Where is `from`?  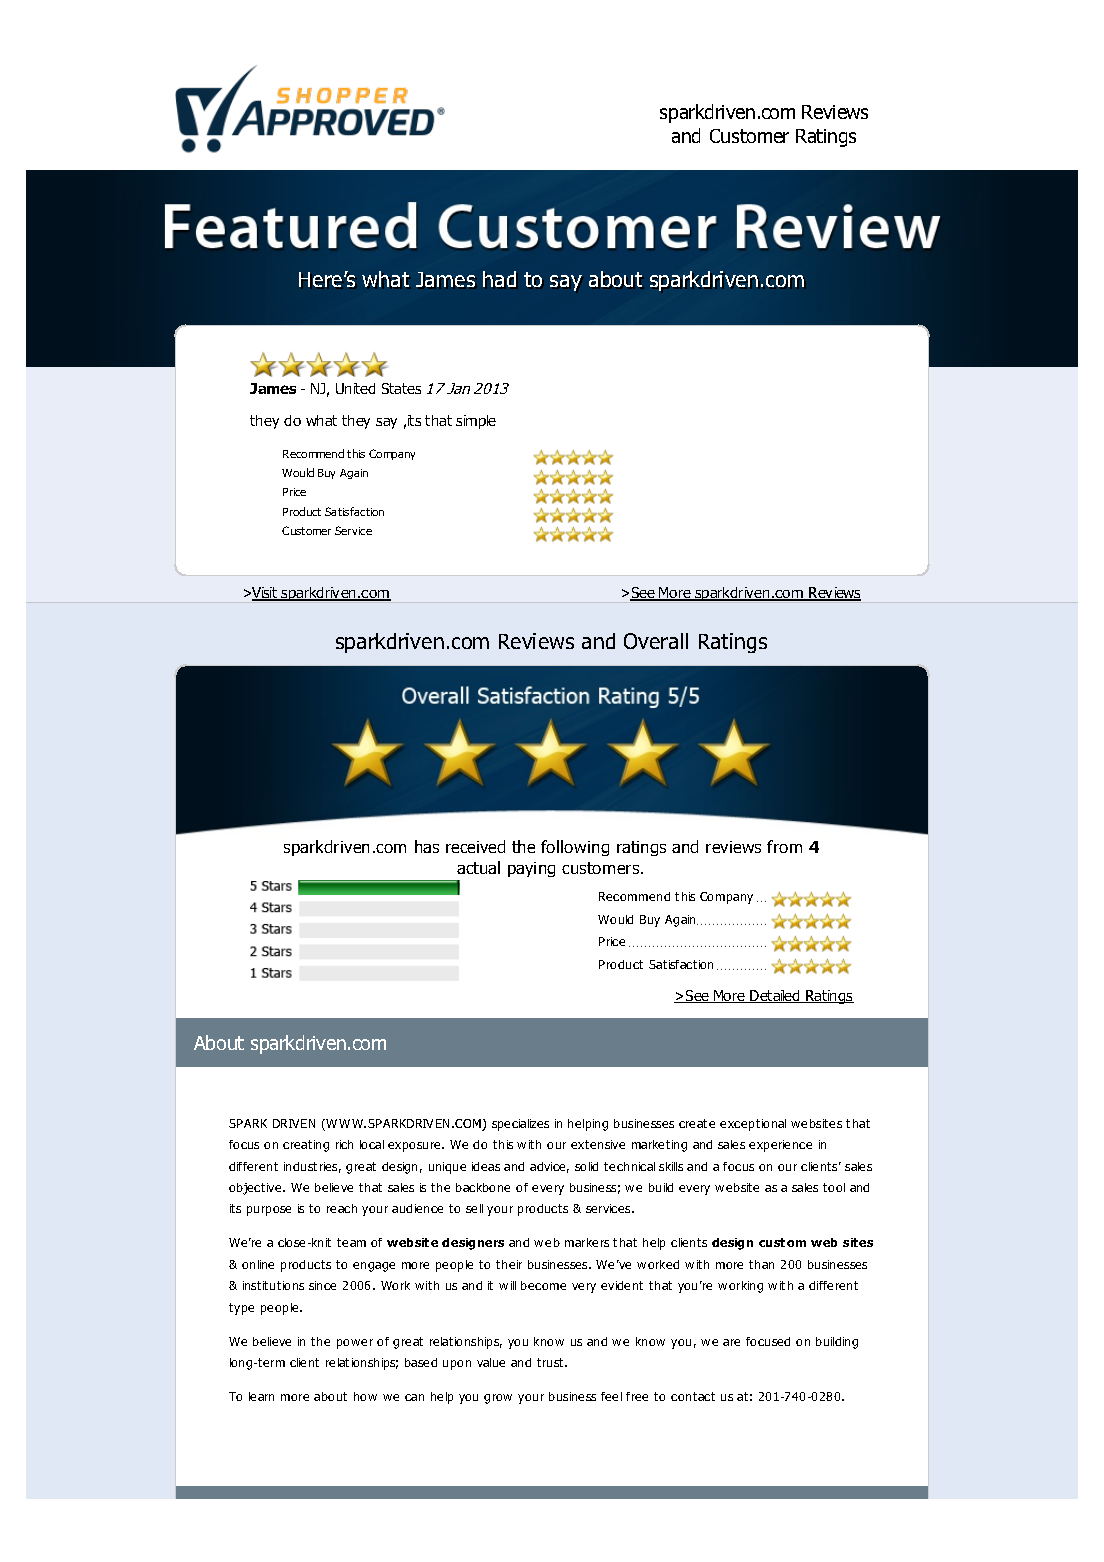 from is located at coordinates (784, 846).
